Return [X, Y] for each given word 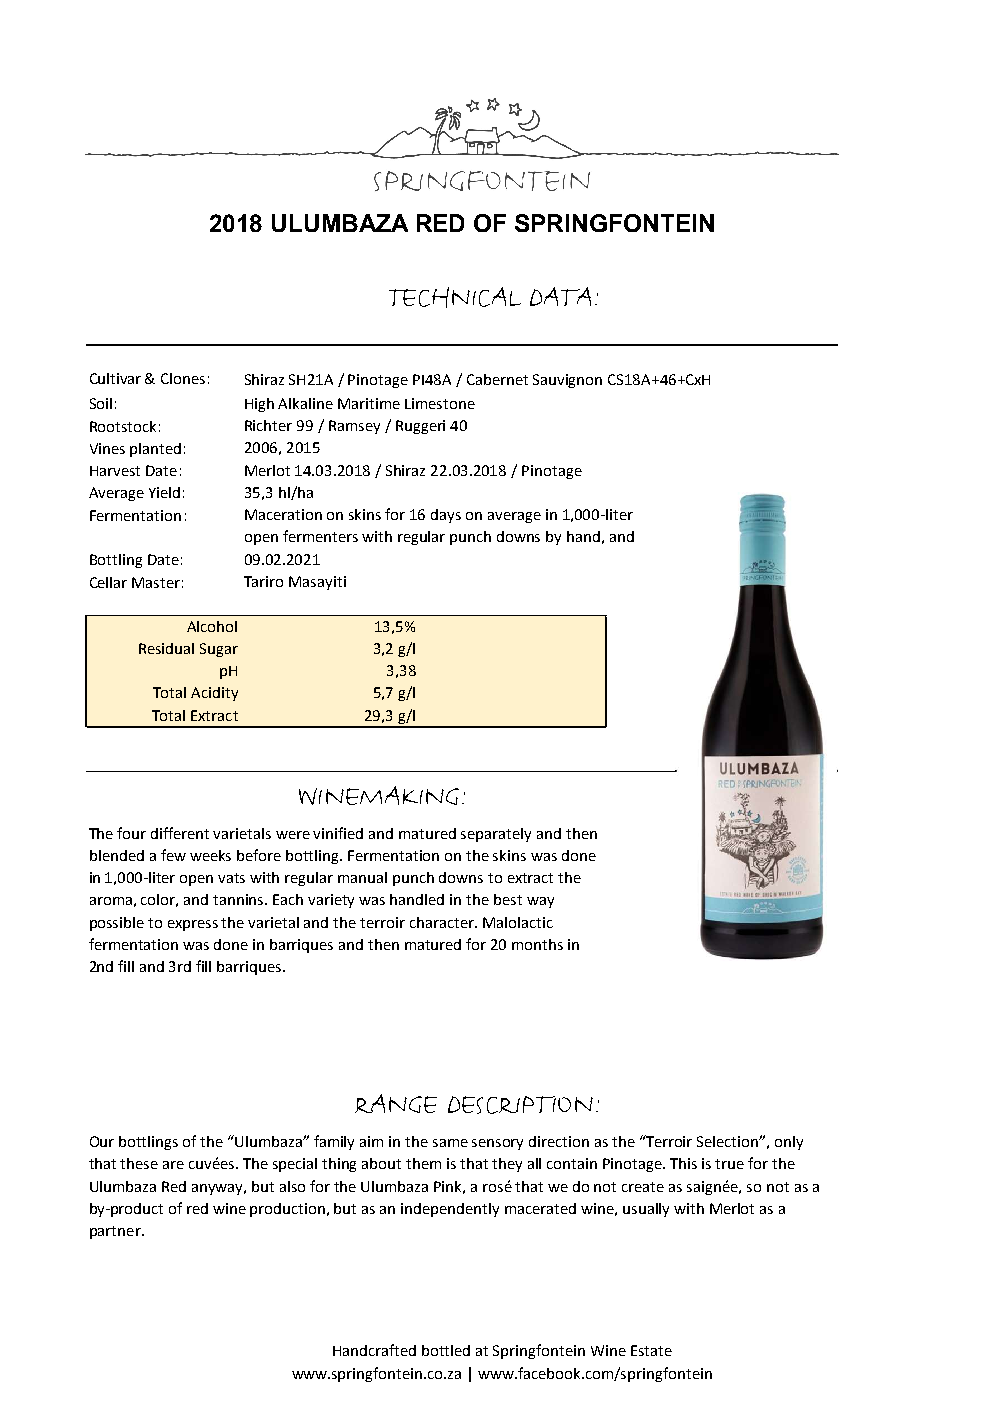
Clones [183, 378]
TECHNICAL [455, 297]
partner [116, 1232]
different [180, 833]
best [508, 899]
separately [496, 835]
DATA [560, 296]
